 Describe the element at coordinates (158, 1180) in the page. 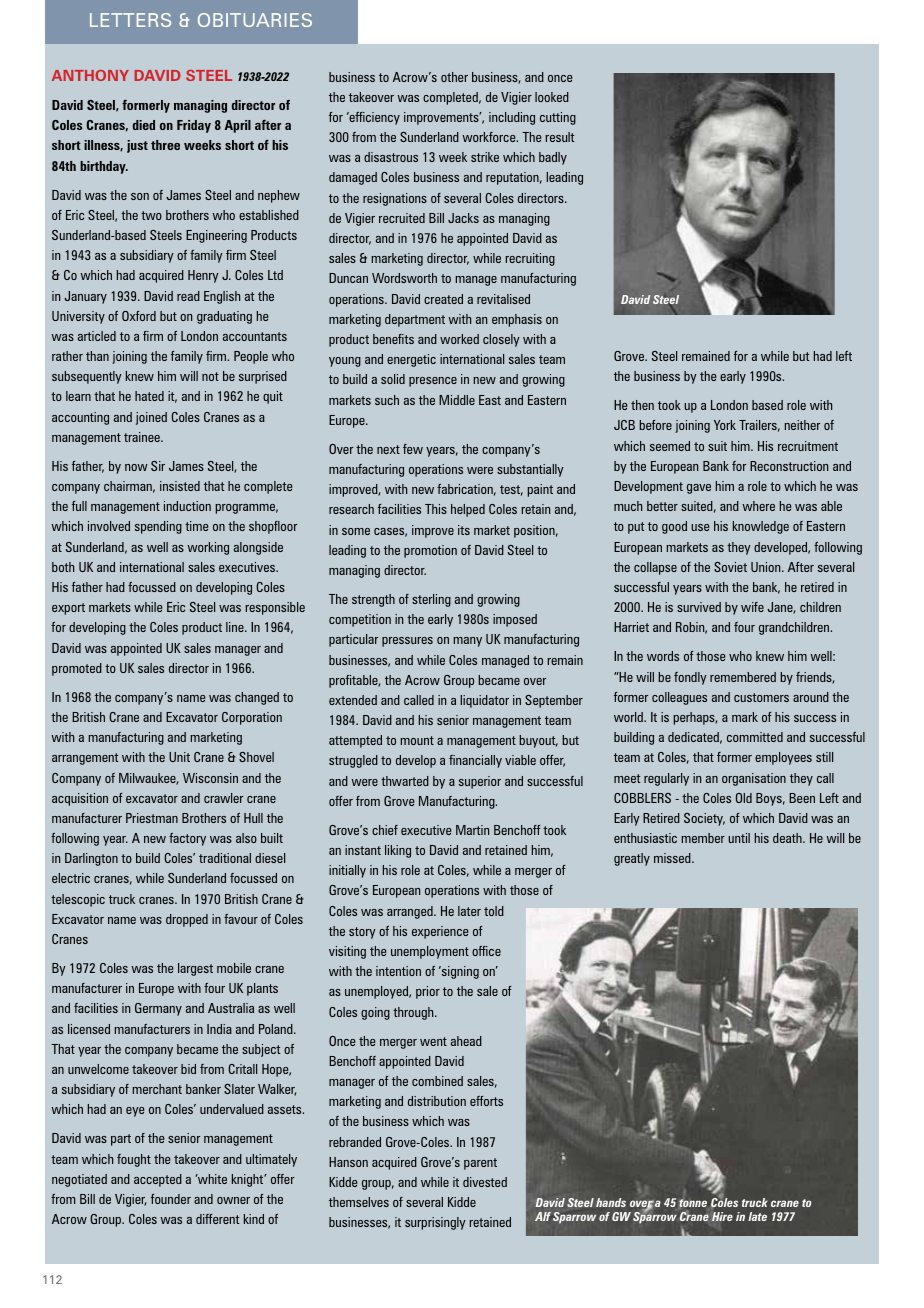

I see `accepted` at that location.
